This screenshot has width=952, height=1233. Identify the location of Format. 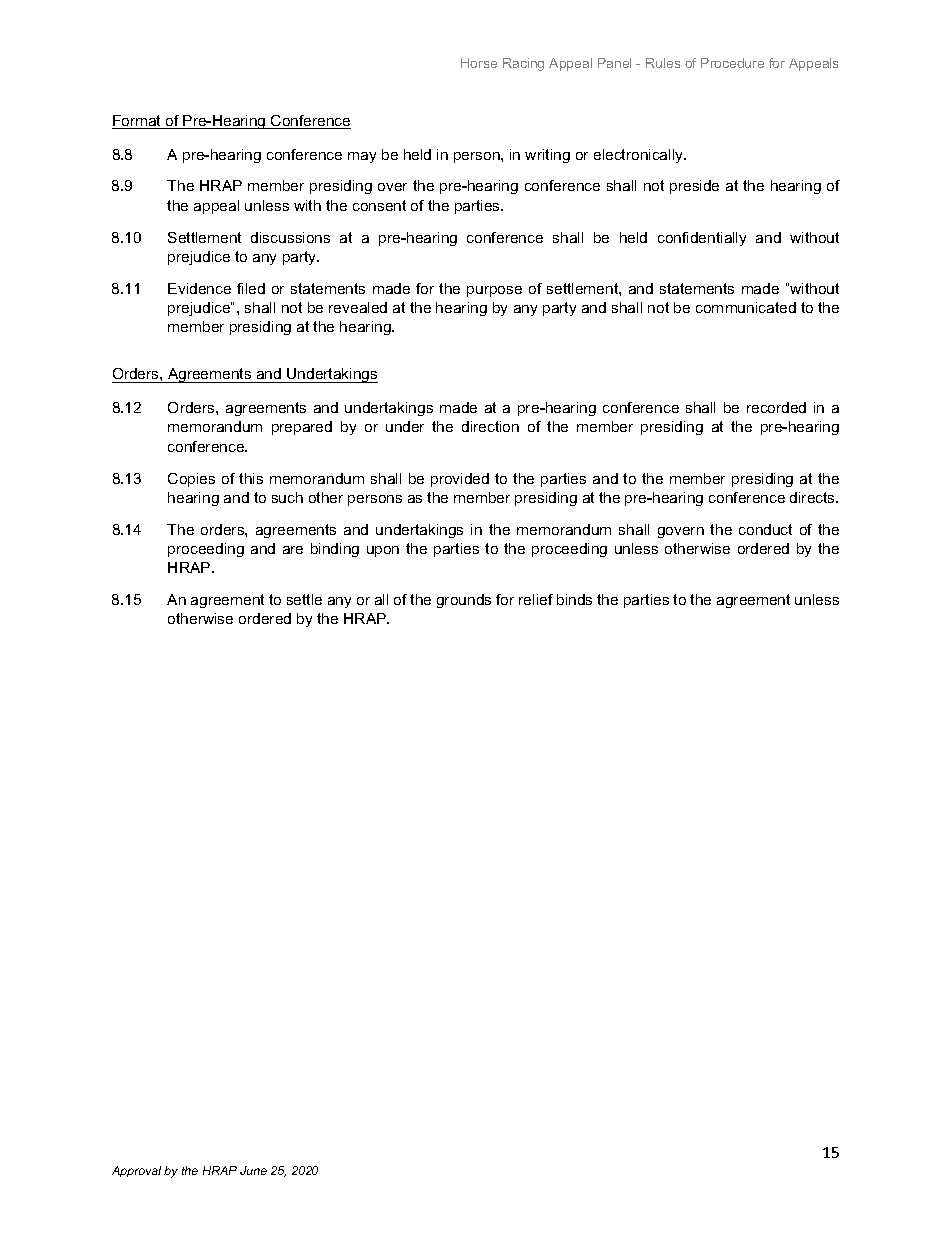
(137, 122).
